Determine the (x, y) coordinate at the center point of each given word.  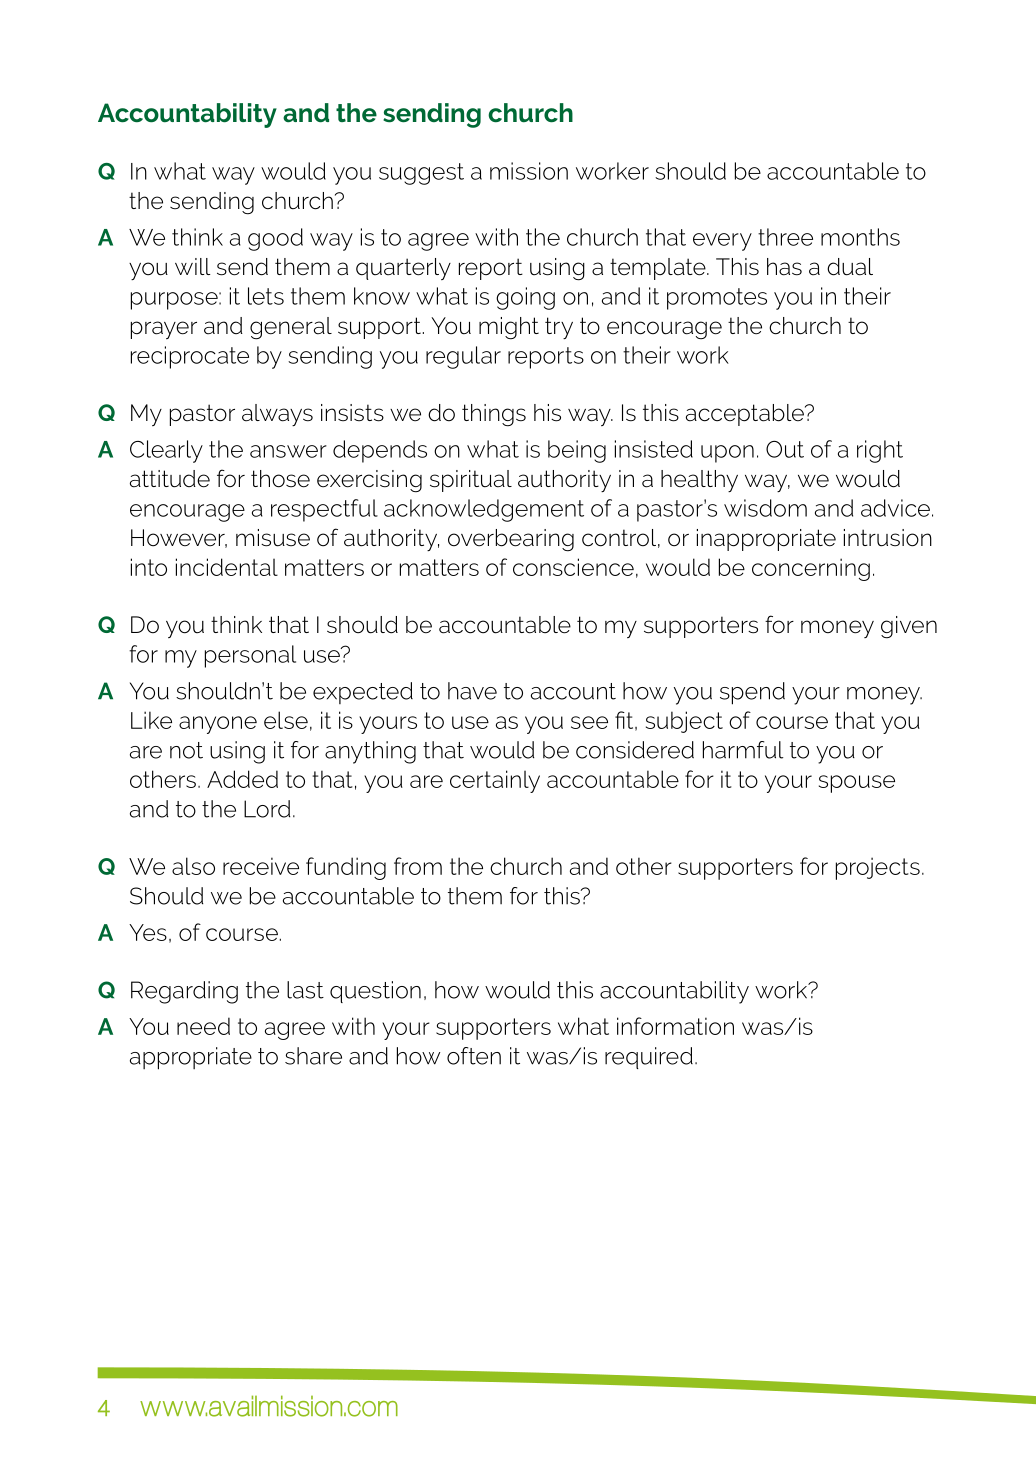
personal (250, 656)
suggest (421, 174)
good (275, 239)
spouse (857, 784)
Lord (267, 809)
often (474, 1056)
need (203, 1026)
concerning (811, 569)
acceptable (746, 415)
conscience (573, 567)
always (277, 415)
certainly (495, 781)
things (494, 415)
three (785, 237)
